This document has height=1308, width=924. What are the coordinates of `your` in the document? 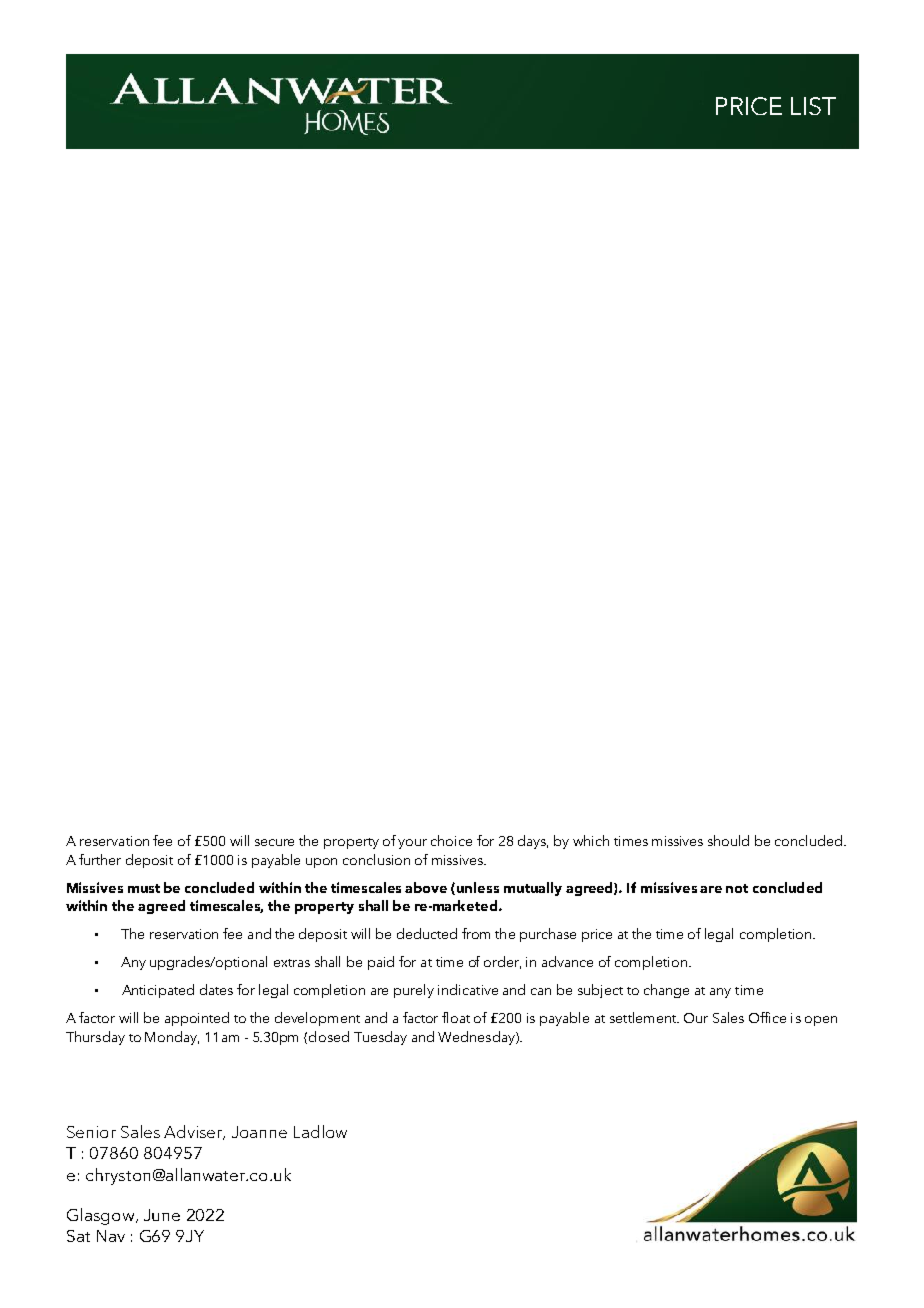 It's located at (412, 844).
